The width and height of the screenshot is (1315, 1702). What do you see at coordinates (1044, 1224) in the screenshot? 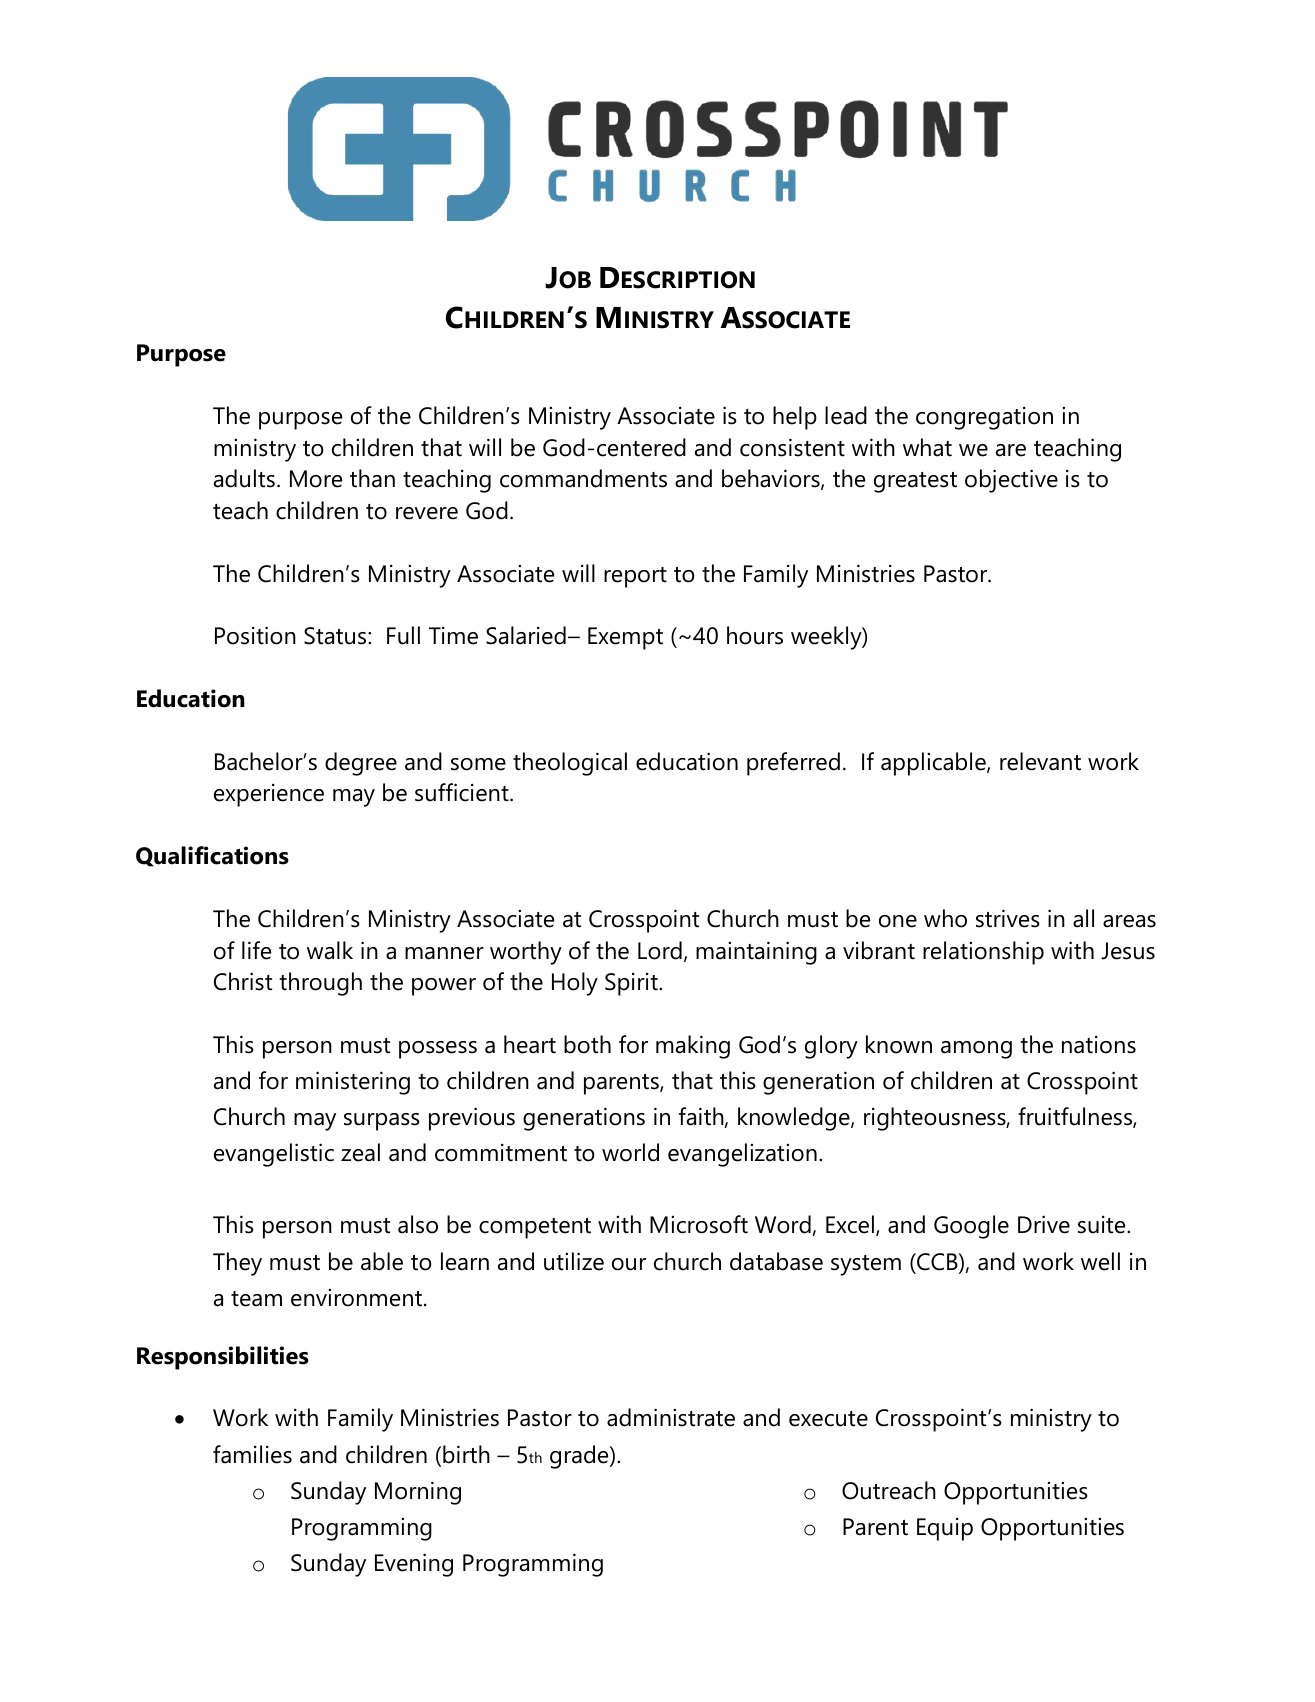
I see `Drive` at bounding box center [1044, 1224].
